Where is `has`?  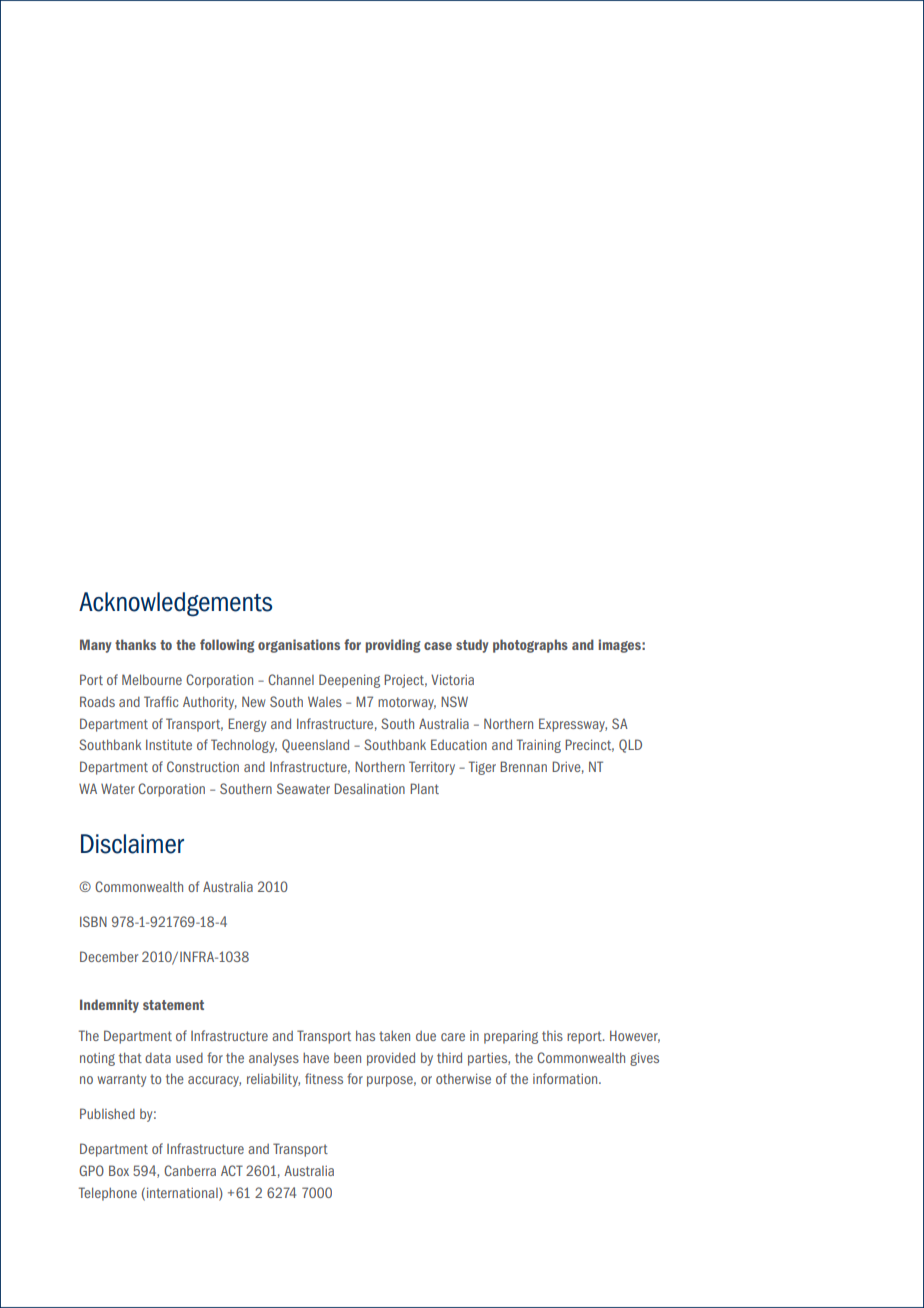 has is located at coordinates (365, 1035).
